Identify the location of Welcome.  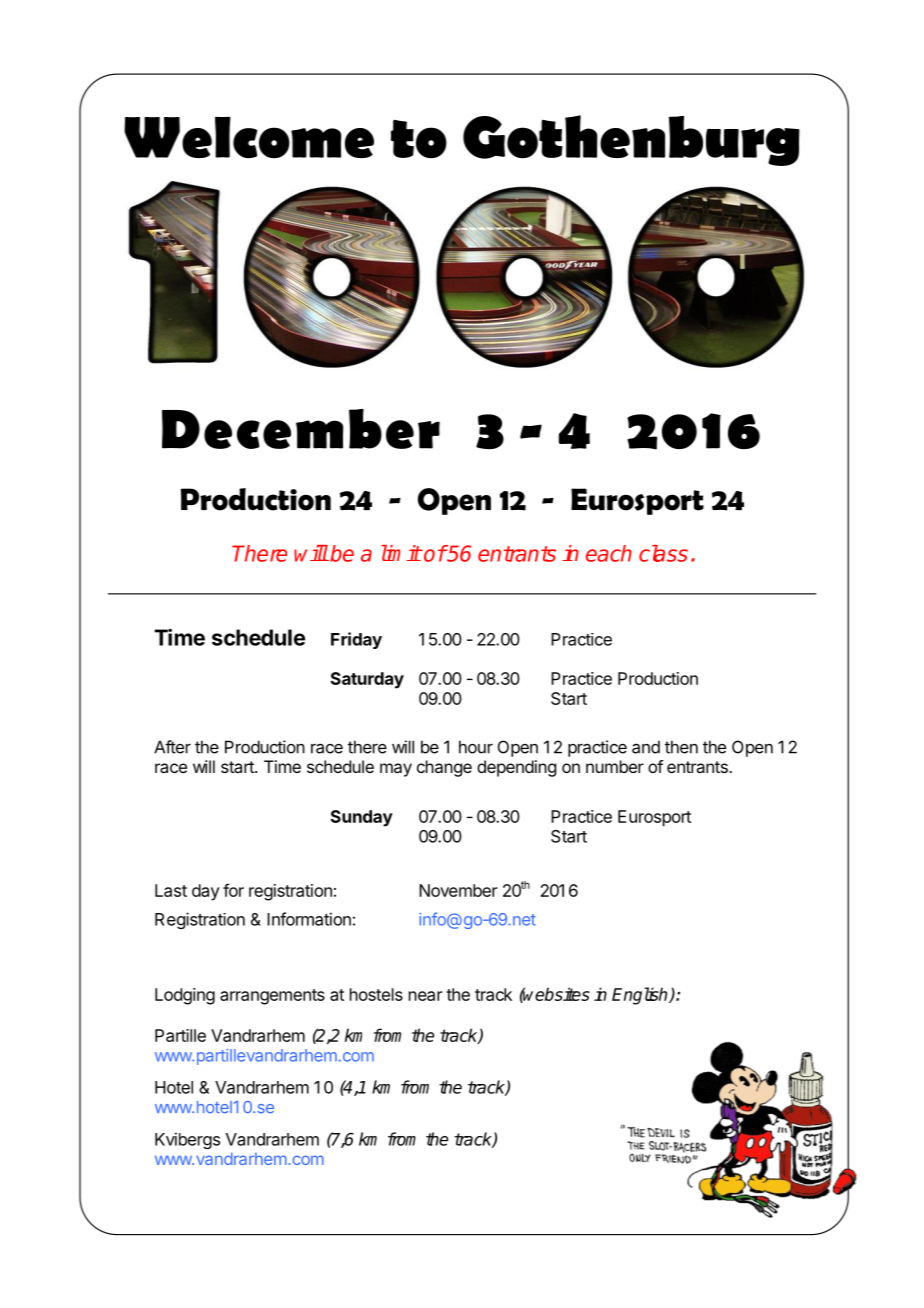
(249, 138).
